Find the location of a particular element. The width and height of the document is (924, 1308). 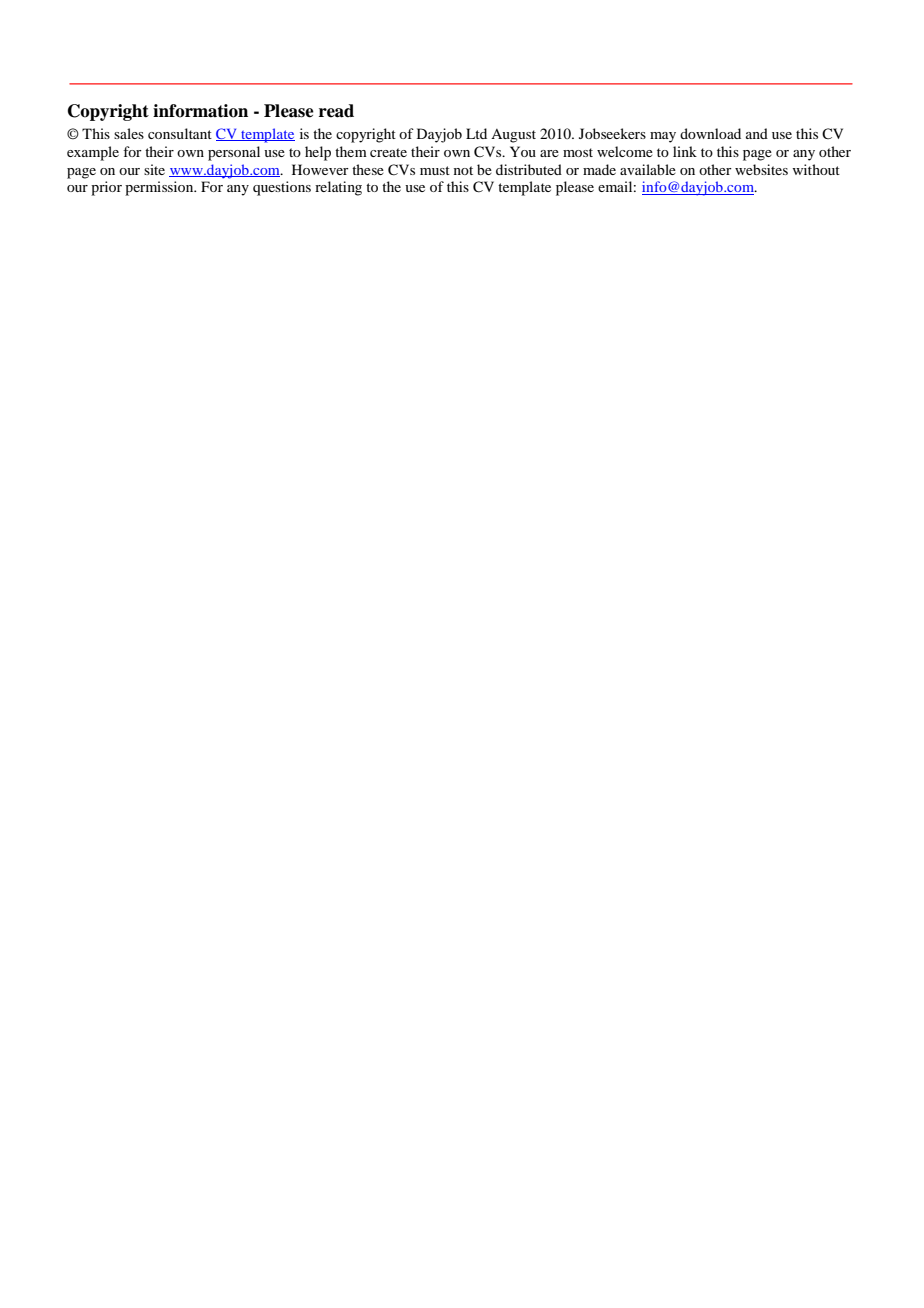

without is located at coordinates (816, 169).
